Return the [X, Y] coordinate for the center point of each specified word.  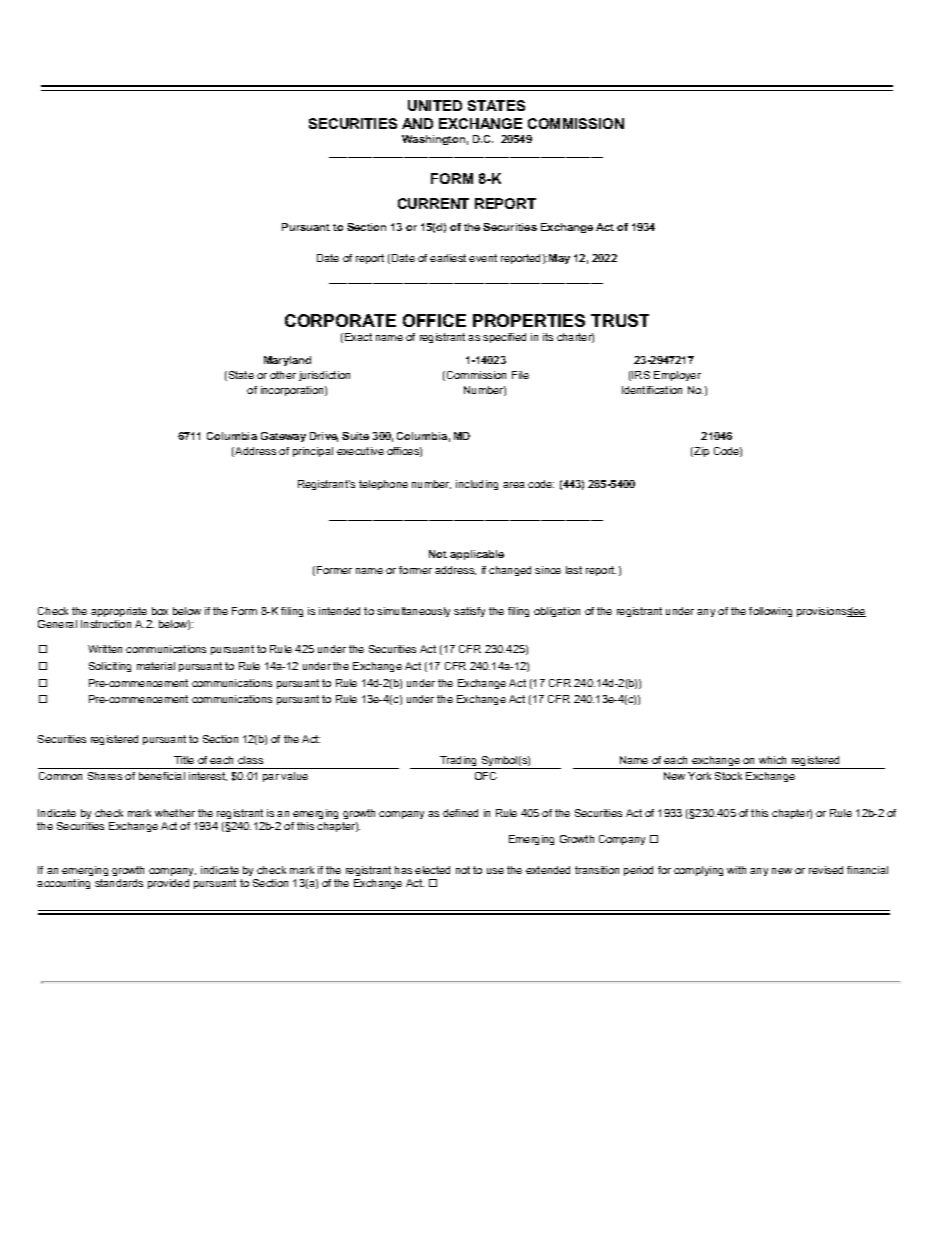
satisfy [469, 612]
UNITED [435, 105]
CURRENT [433, 203]
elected [432, 870]
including [477, 485]
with [736, 870]
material [156, 666]
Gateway [283, 437]
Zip [700, 452]
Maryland [287, 361]
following [770, 612]
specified [504, 338]
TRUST [620, 320]
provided [168, 884]
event [483, 258]
